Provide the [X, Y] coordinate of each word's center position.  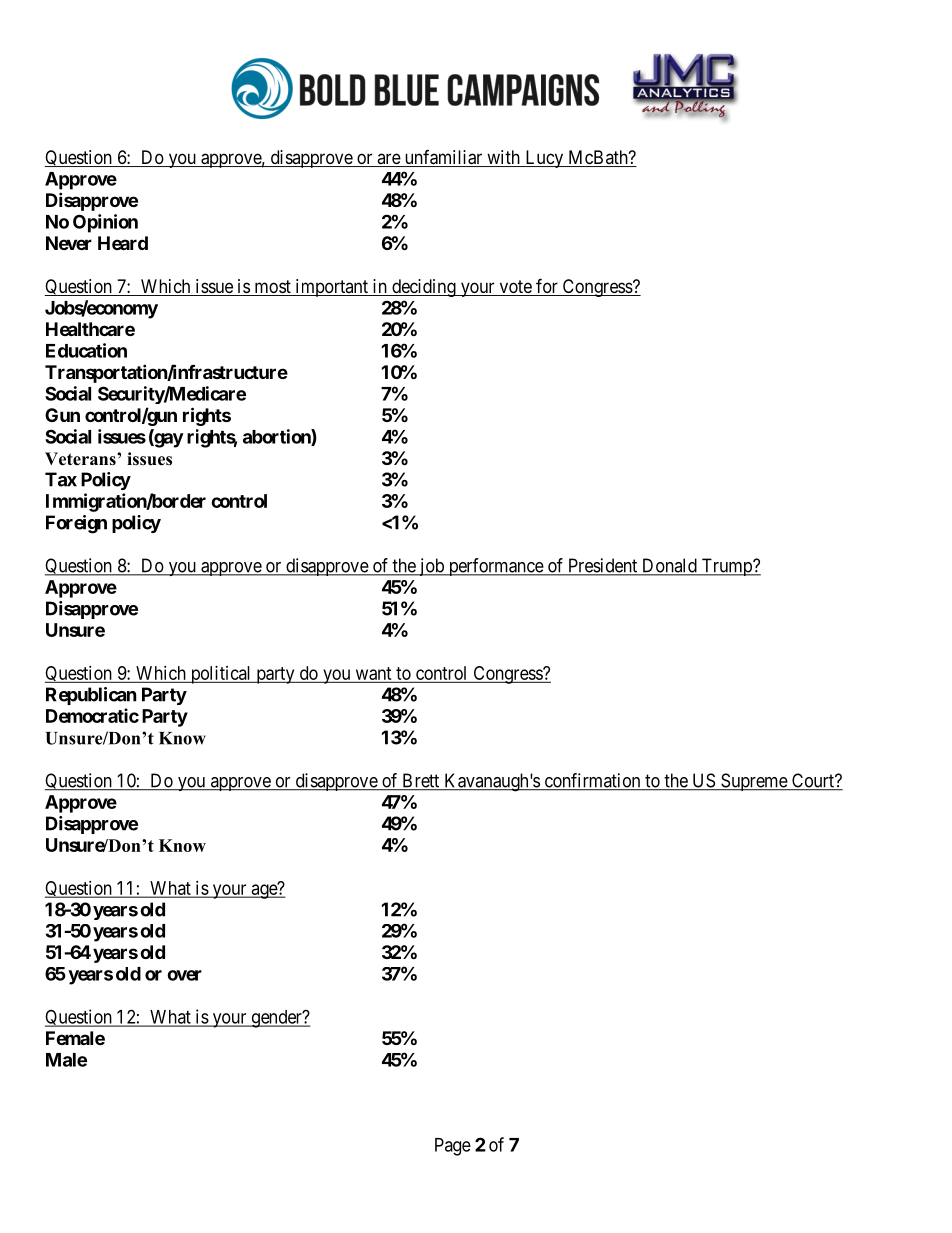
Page [453, 1147]
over [184, 975]
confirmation [592, 781]
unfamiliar [443, 158]
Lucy [544, 159]
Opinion [105, 223]
